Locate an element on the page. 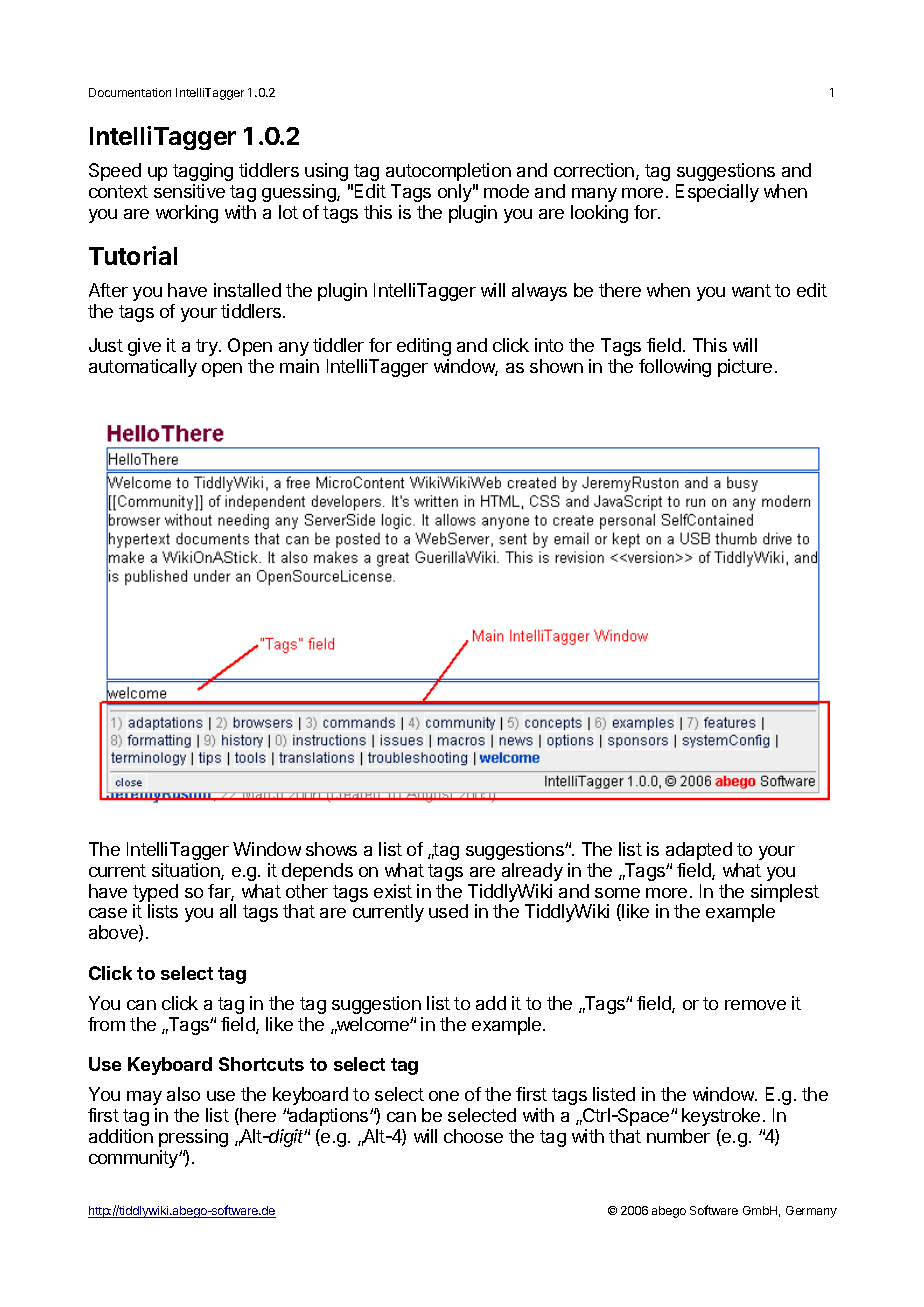 The height and width of the page is (1307, 924). situation is located at coordinates (187, 871).
